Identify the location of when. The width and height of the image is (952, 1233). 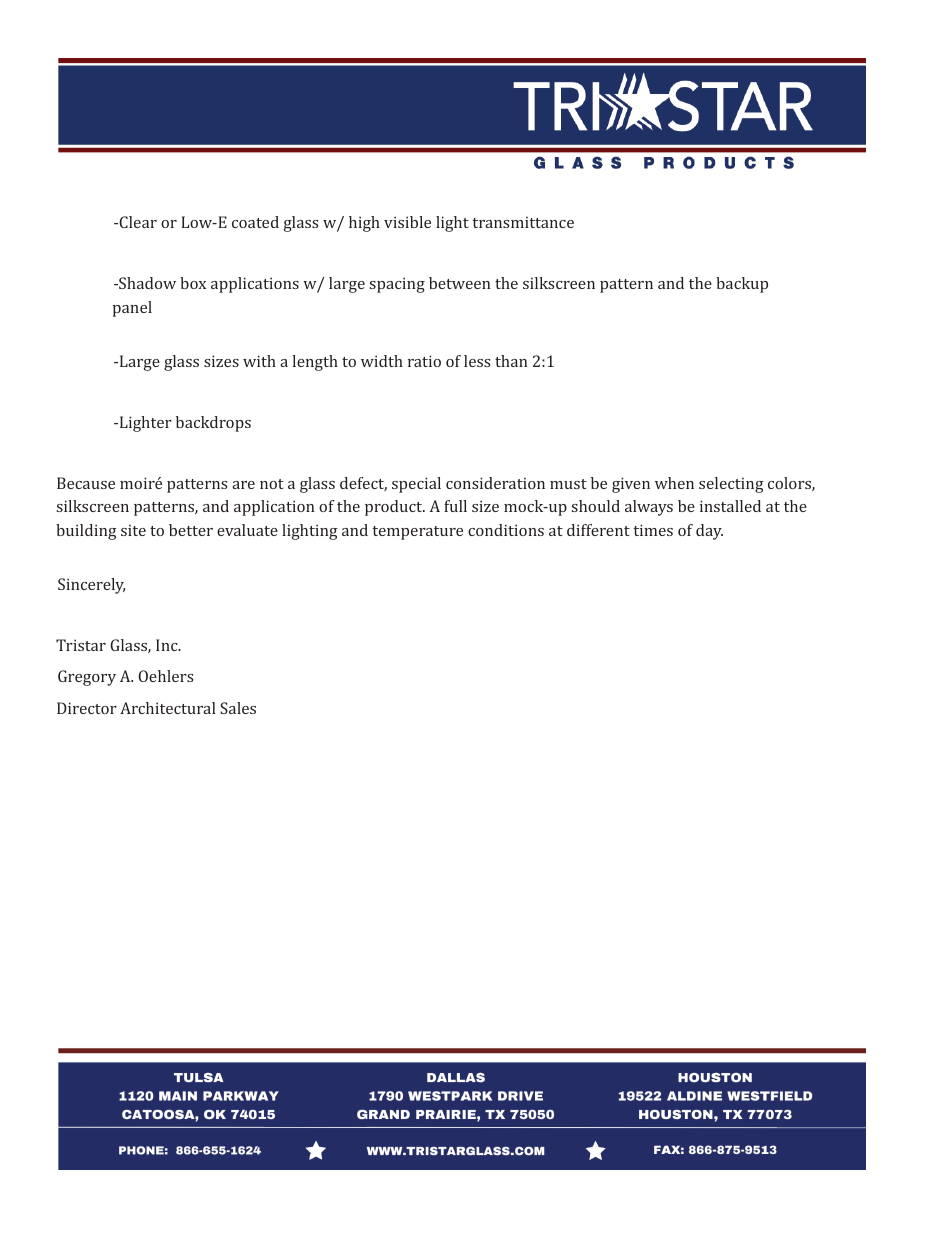
(674, 483).
